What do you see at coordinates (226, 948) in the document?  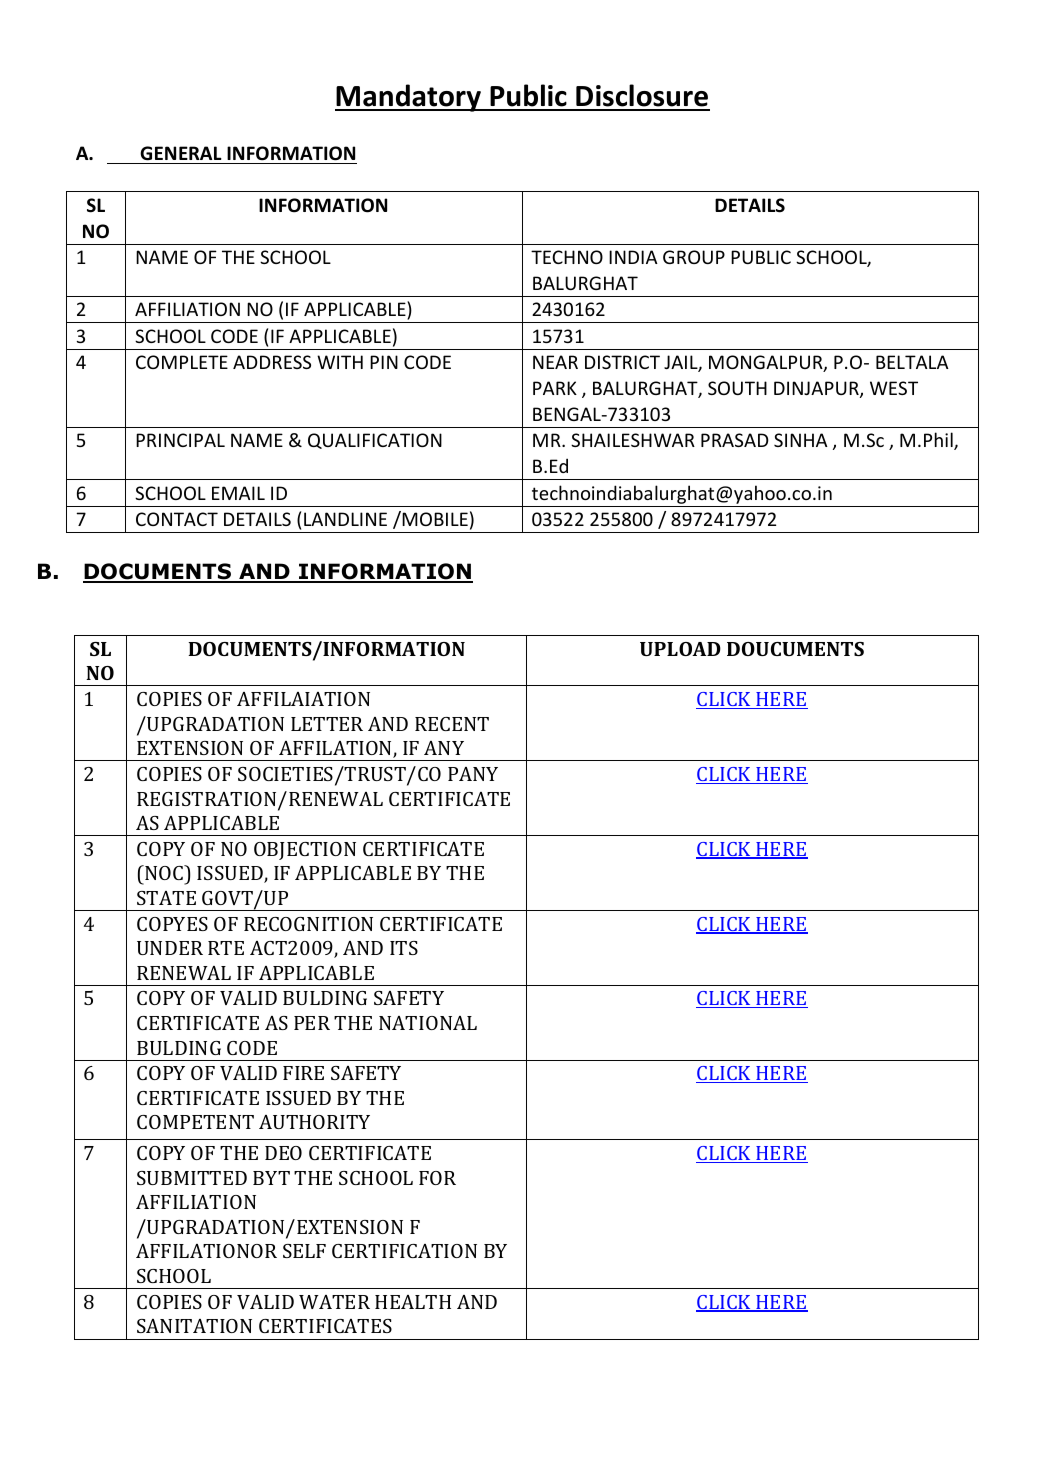 I see `RTE` at bounding box center [226, 948].
